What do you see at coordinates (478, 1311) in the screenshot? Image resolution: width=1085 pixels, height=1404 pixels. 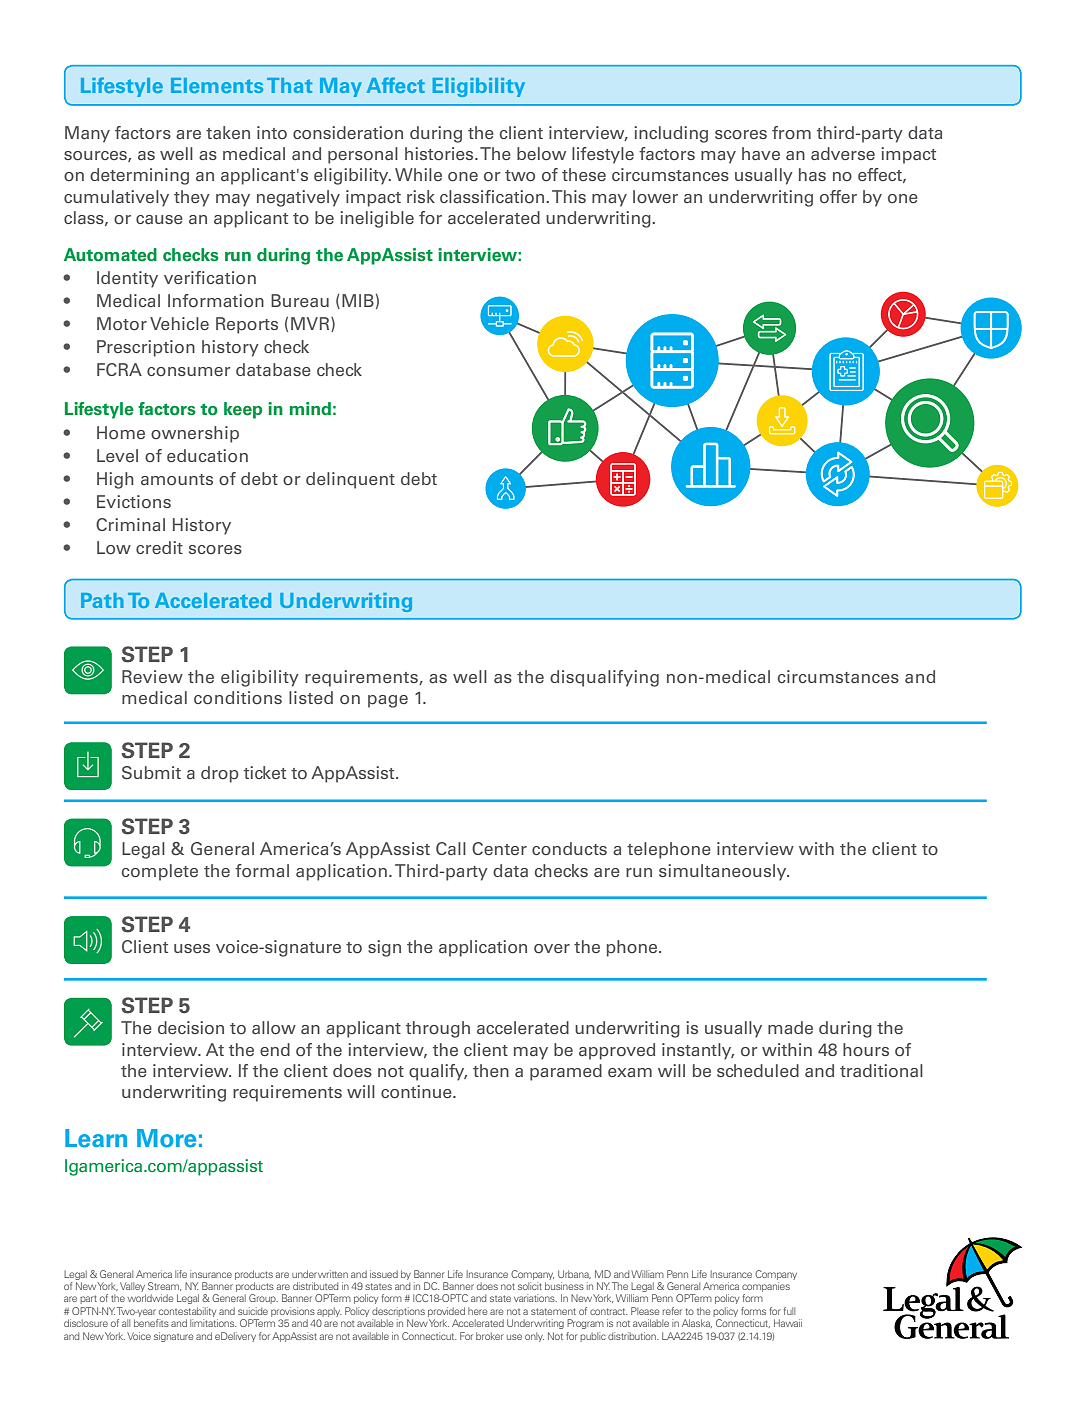 I see `here` at bounding box center [478, 1311].
